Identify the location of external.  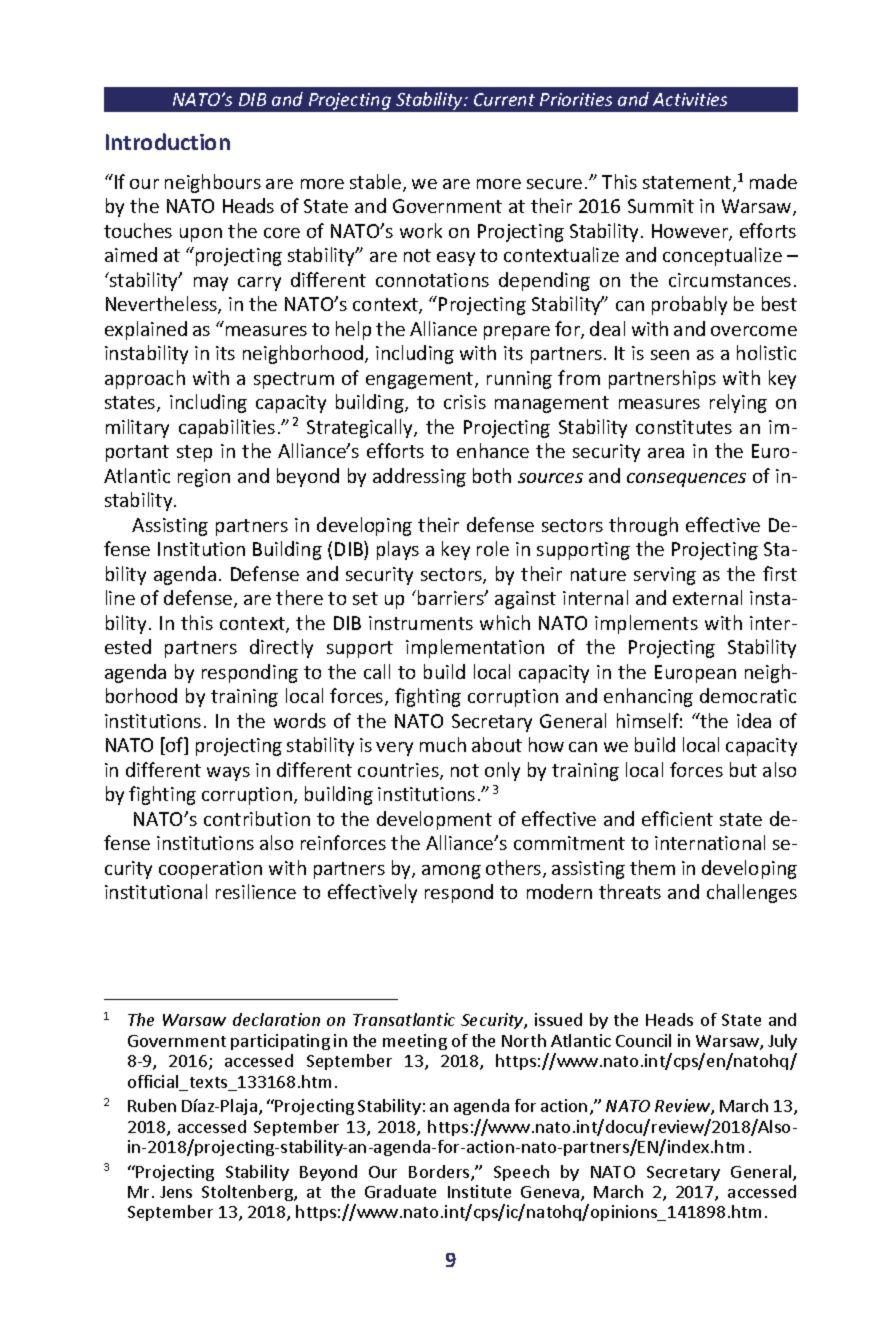
(707, 597).
